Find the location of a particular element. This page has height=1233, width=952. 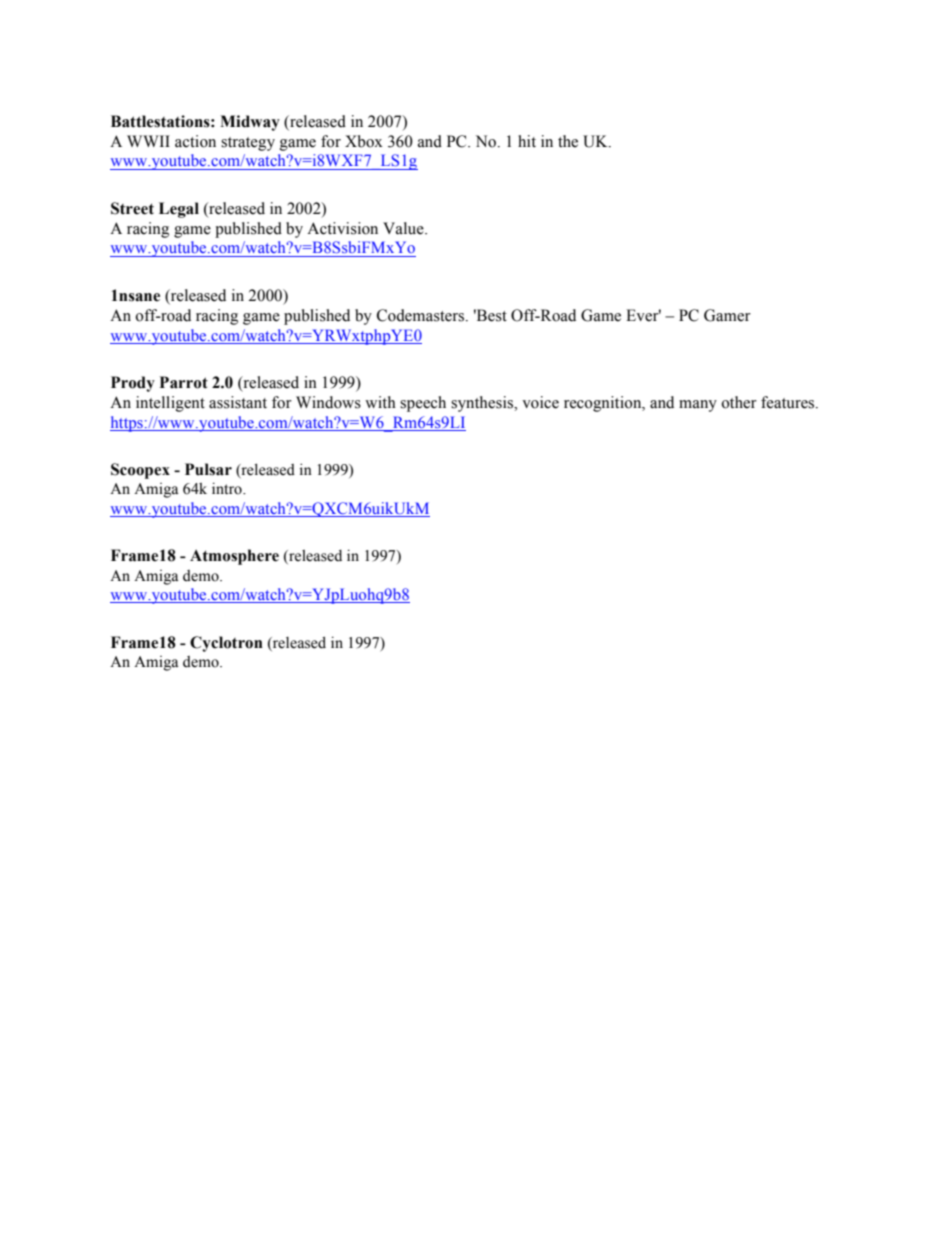

synthesis is located at coordinates (483, 404).
